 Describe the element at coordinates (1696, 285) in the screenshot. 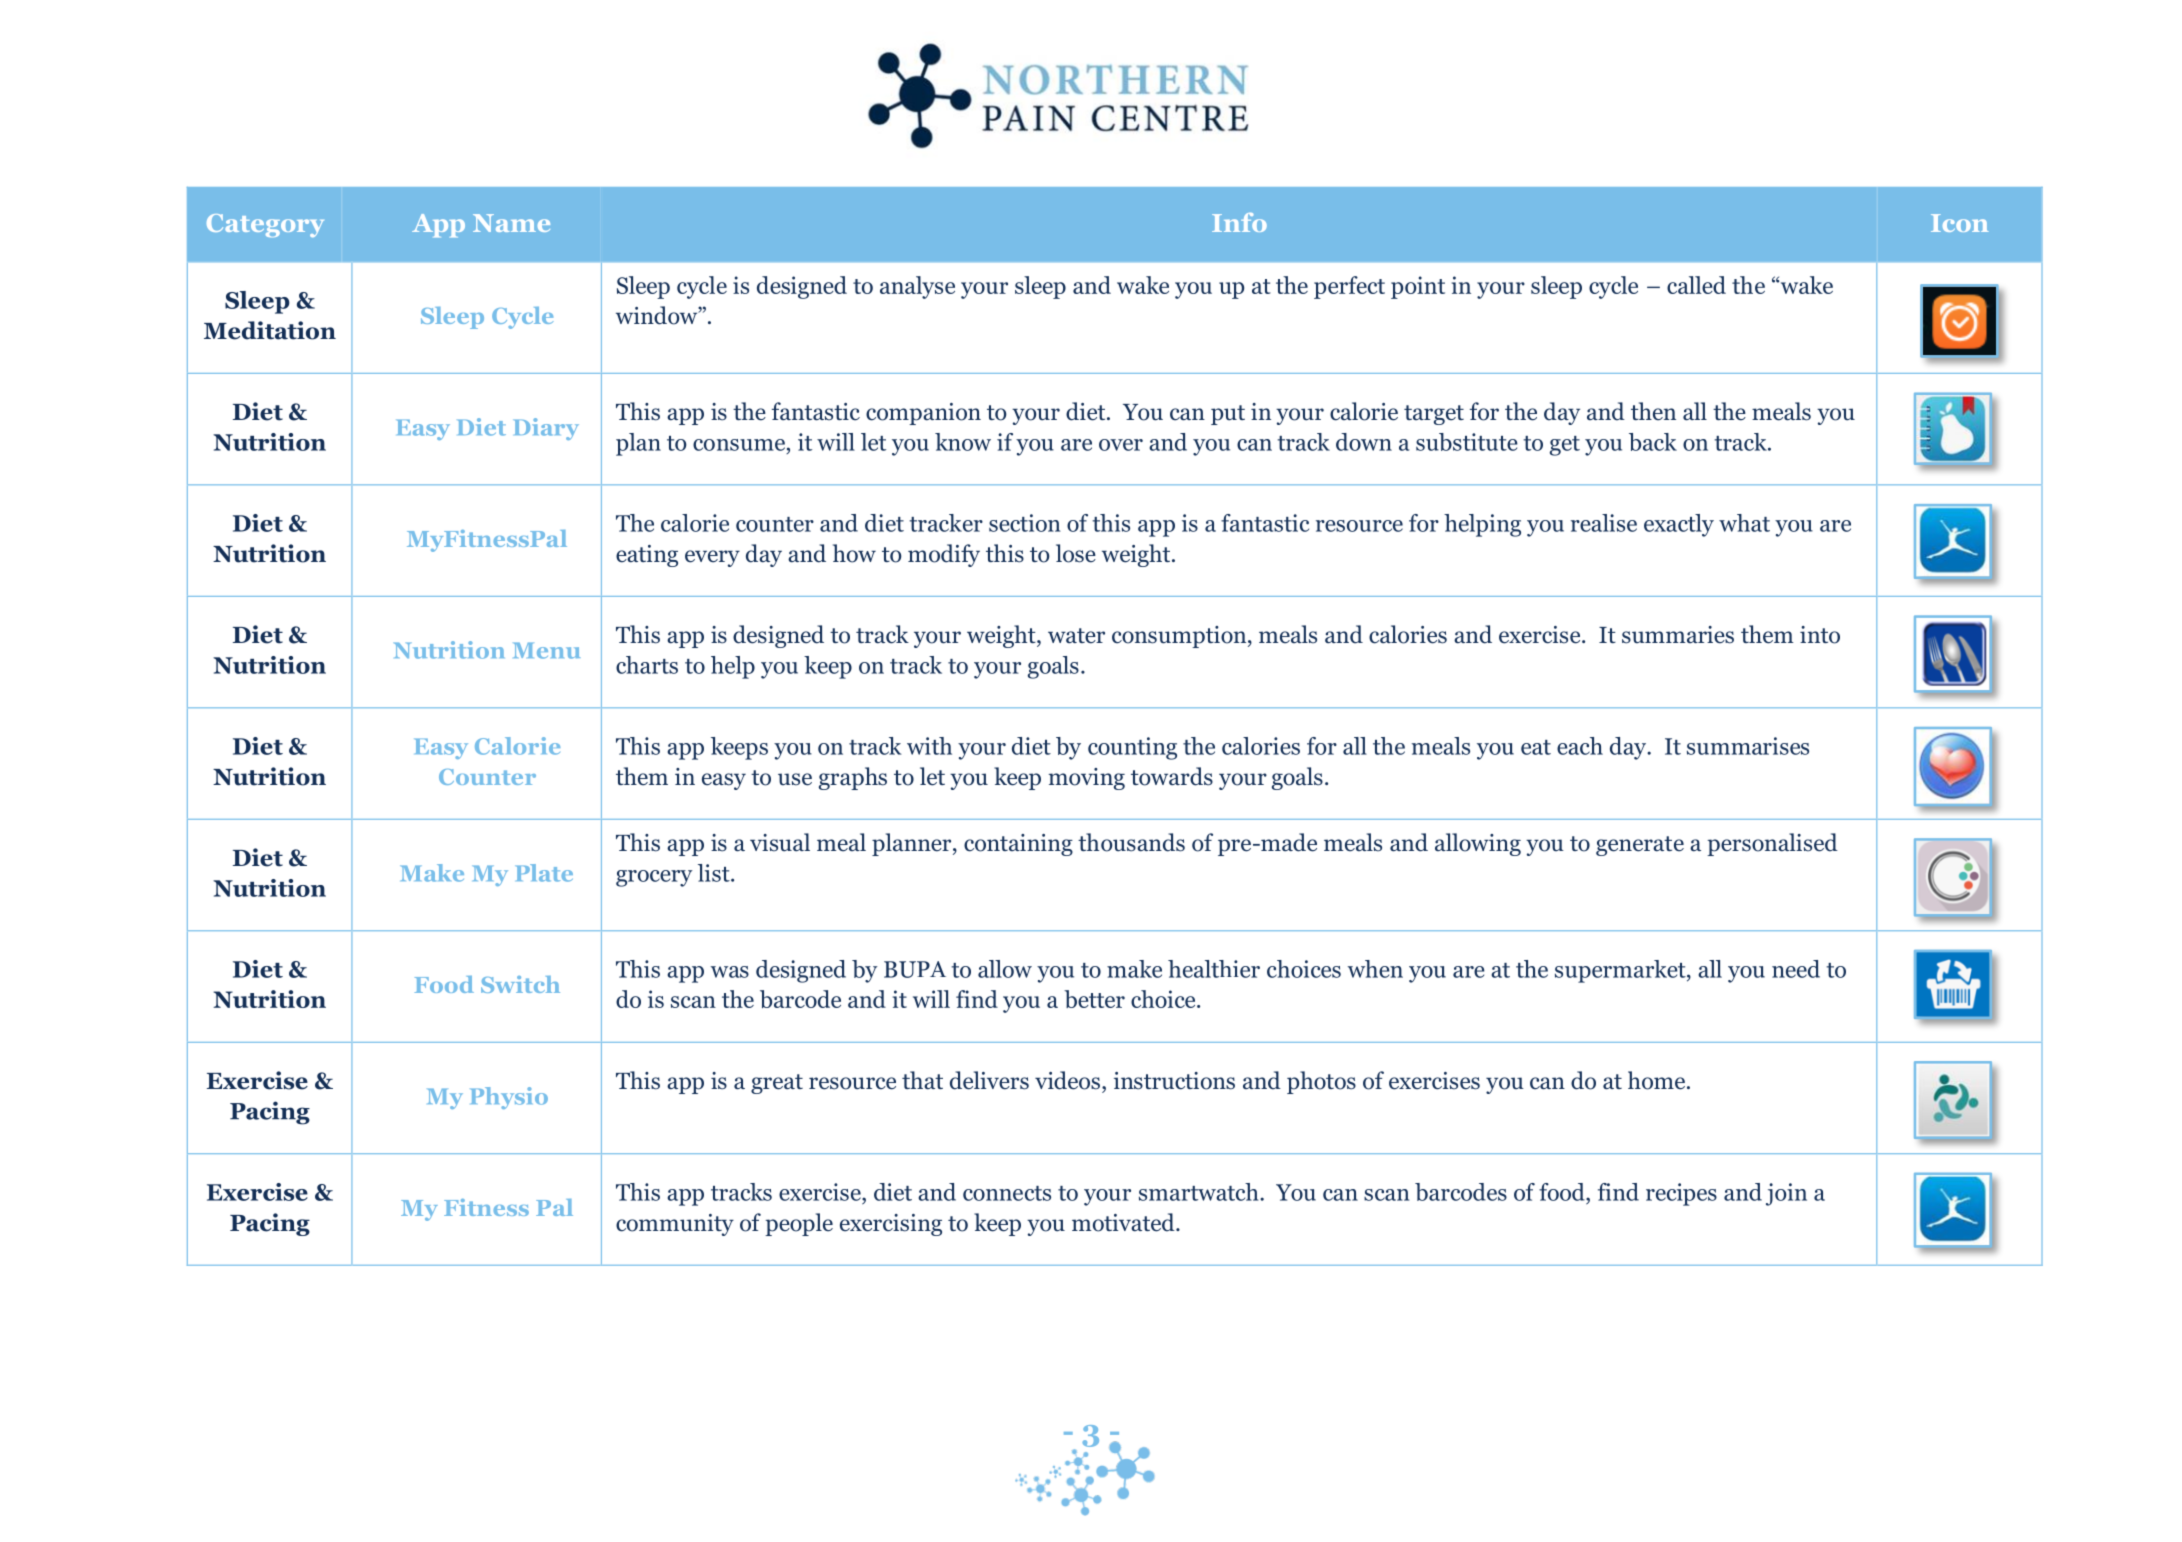

I see `called` at that location.
